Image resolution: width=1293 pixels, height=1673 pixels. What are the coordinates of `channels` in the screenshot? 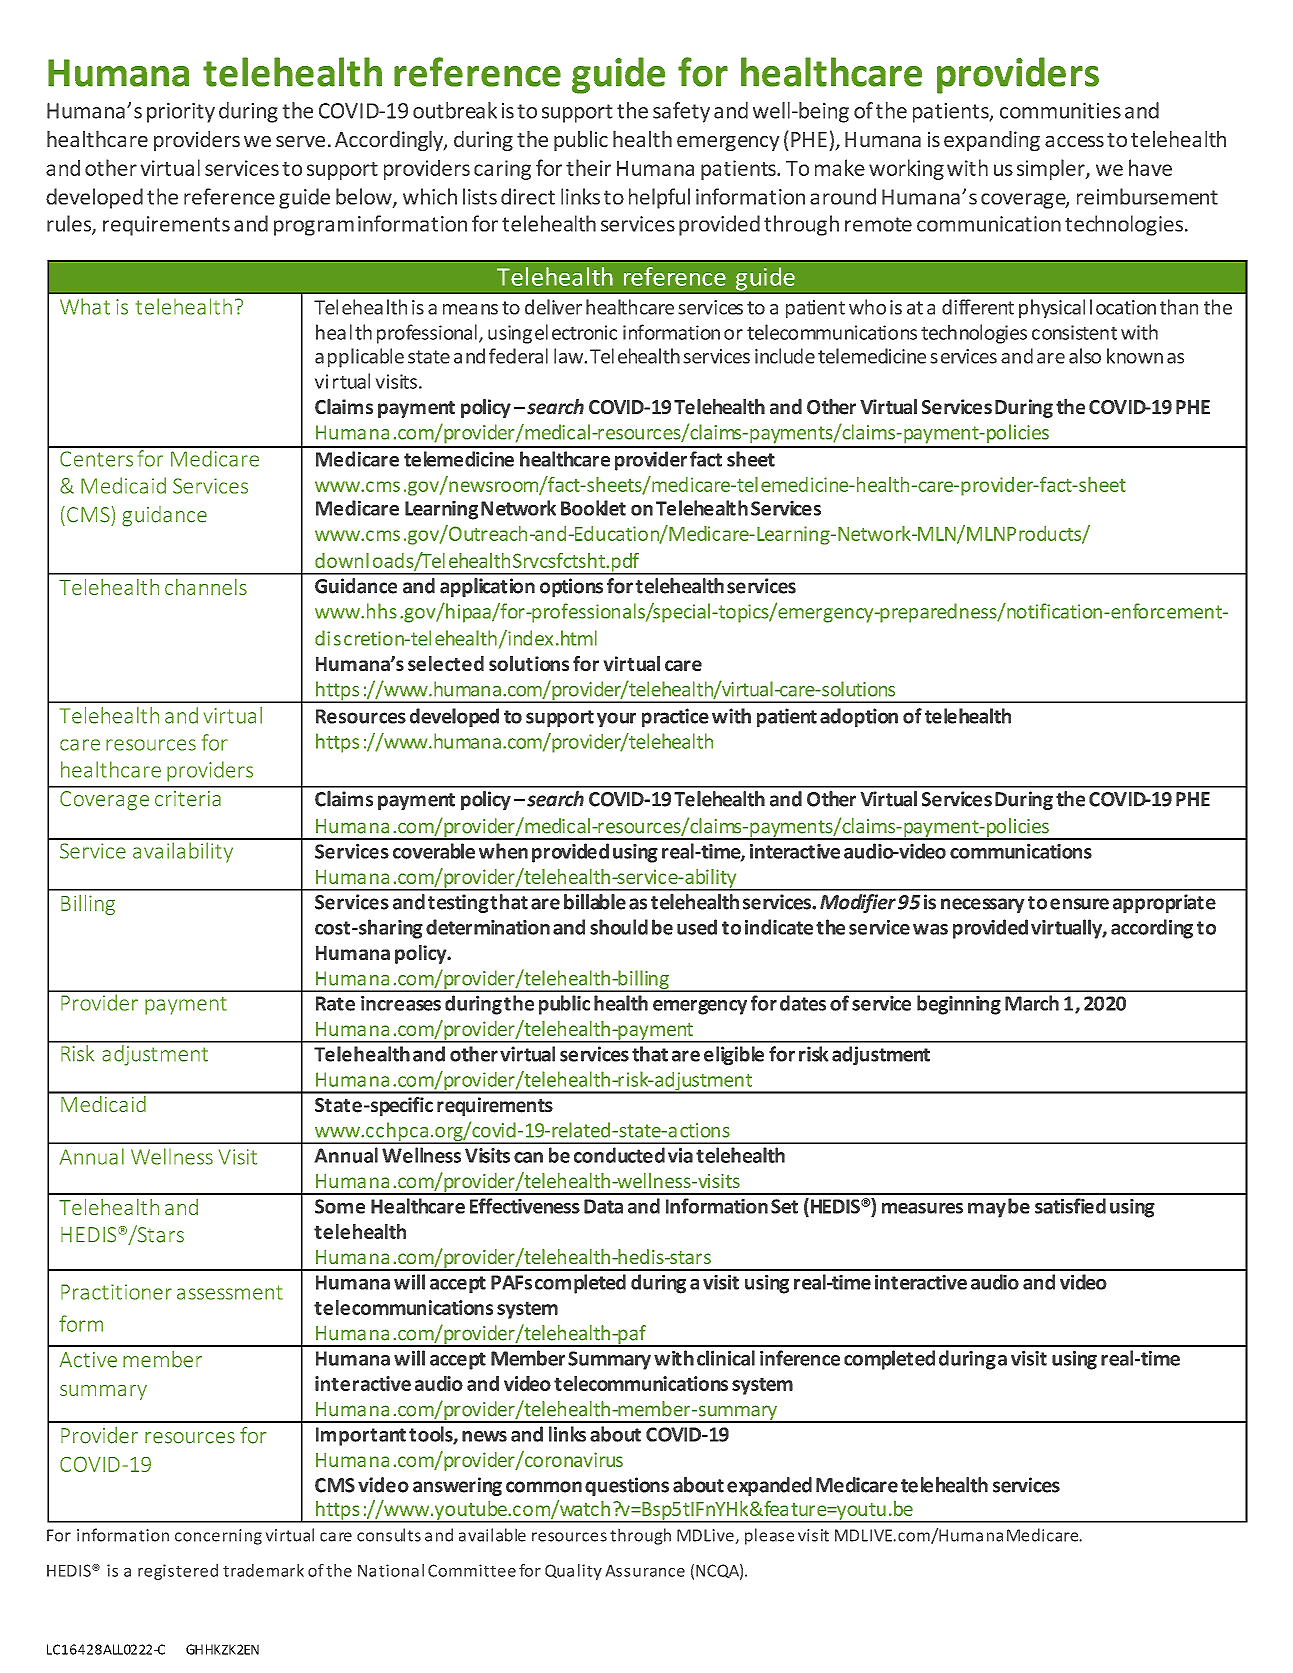 It's located at (206, 587).
